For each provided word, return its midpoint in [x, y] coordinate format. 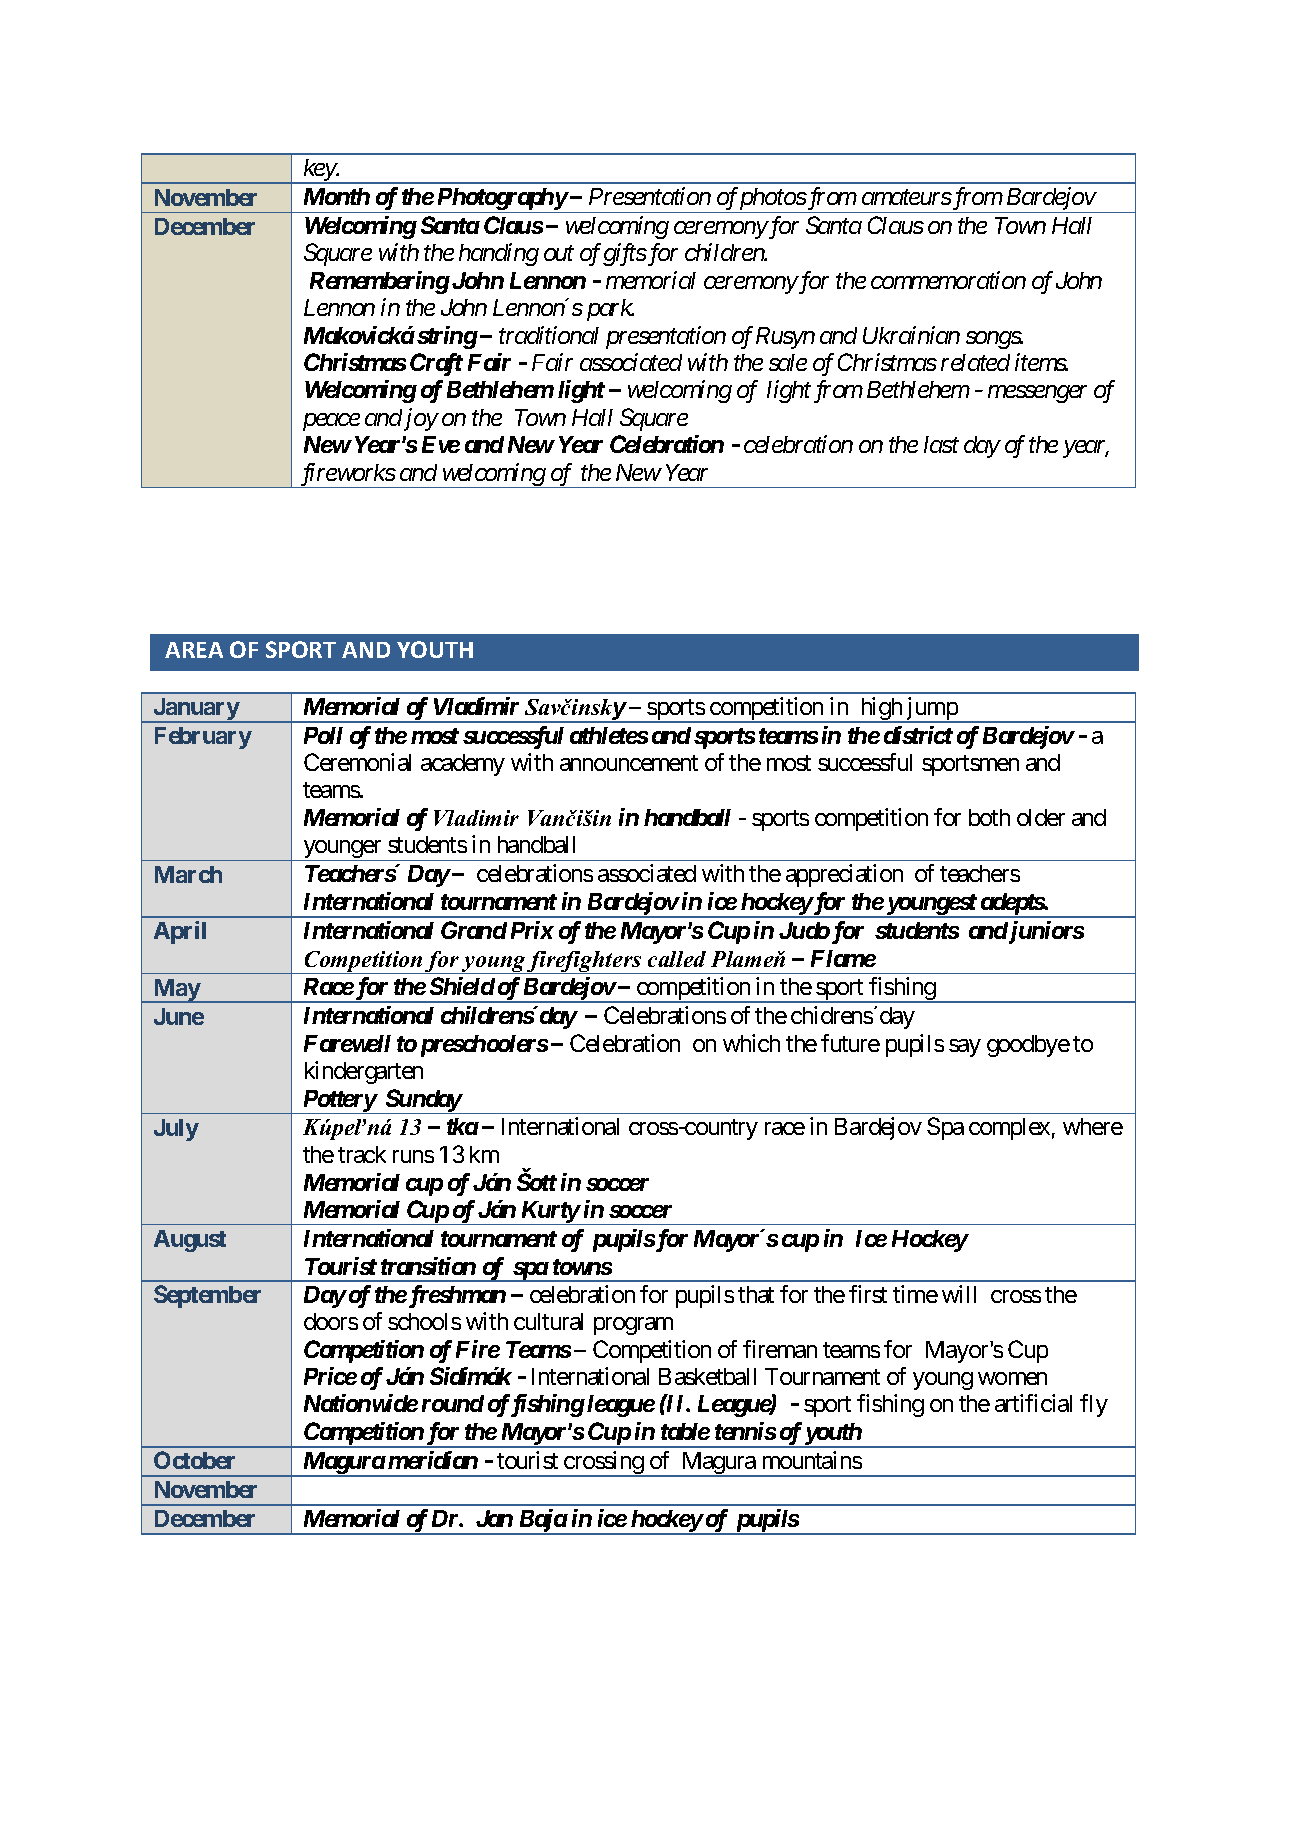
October [194, 1460]
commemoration [948, 280]
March [188, 874]
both [989, 817]
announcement [629, 763]
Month [337, 196]
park [610, 310]
